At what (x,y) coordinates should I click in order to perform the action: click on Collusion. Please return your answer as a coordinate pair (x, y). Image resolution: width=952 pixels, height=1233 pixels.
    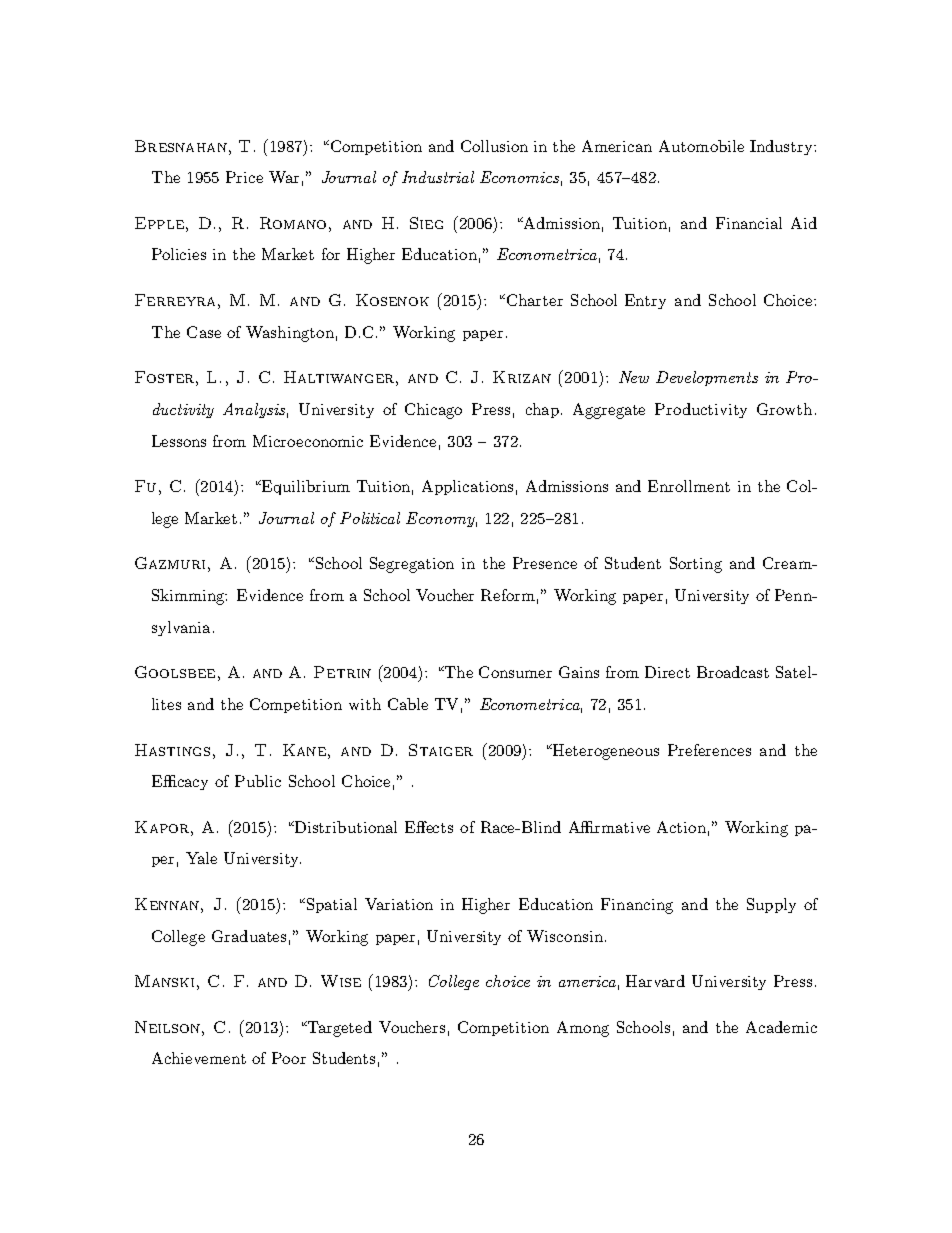
    Looking at the image, I should click on (494, 146).
